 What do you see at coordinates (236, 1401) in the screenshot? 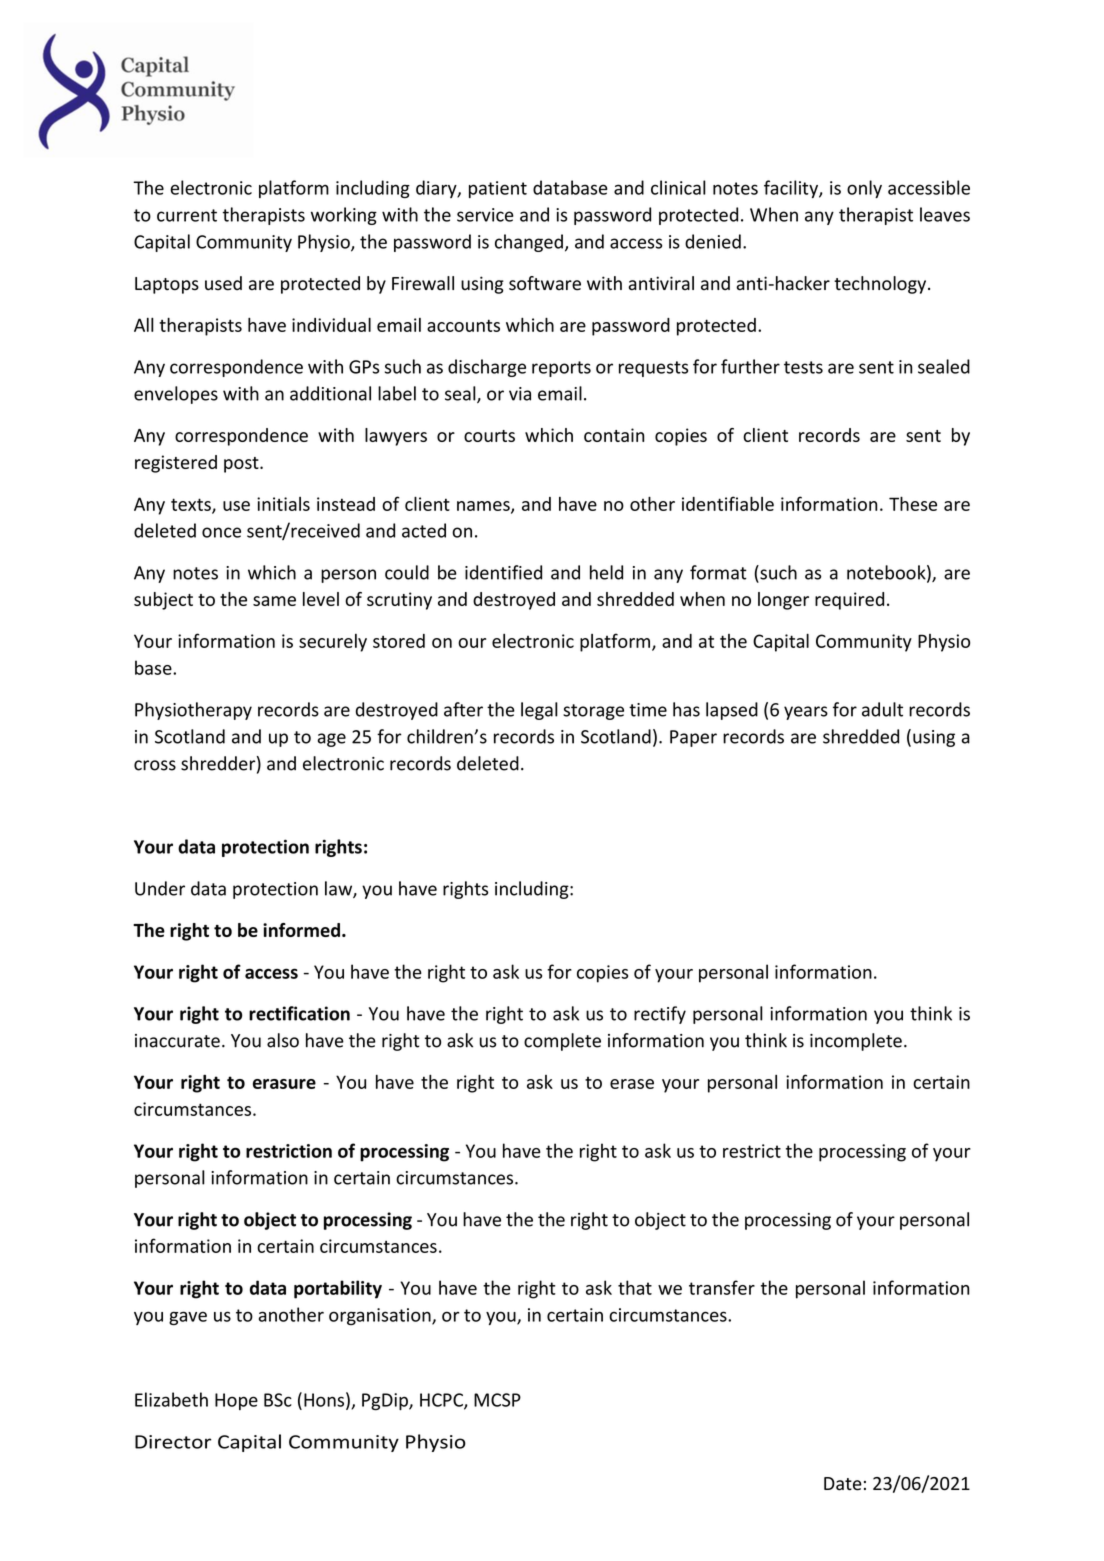
I see `Hope` at bounding box center [236, 1401].
